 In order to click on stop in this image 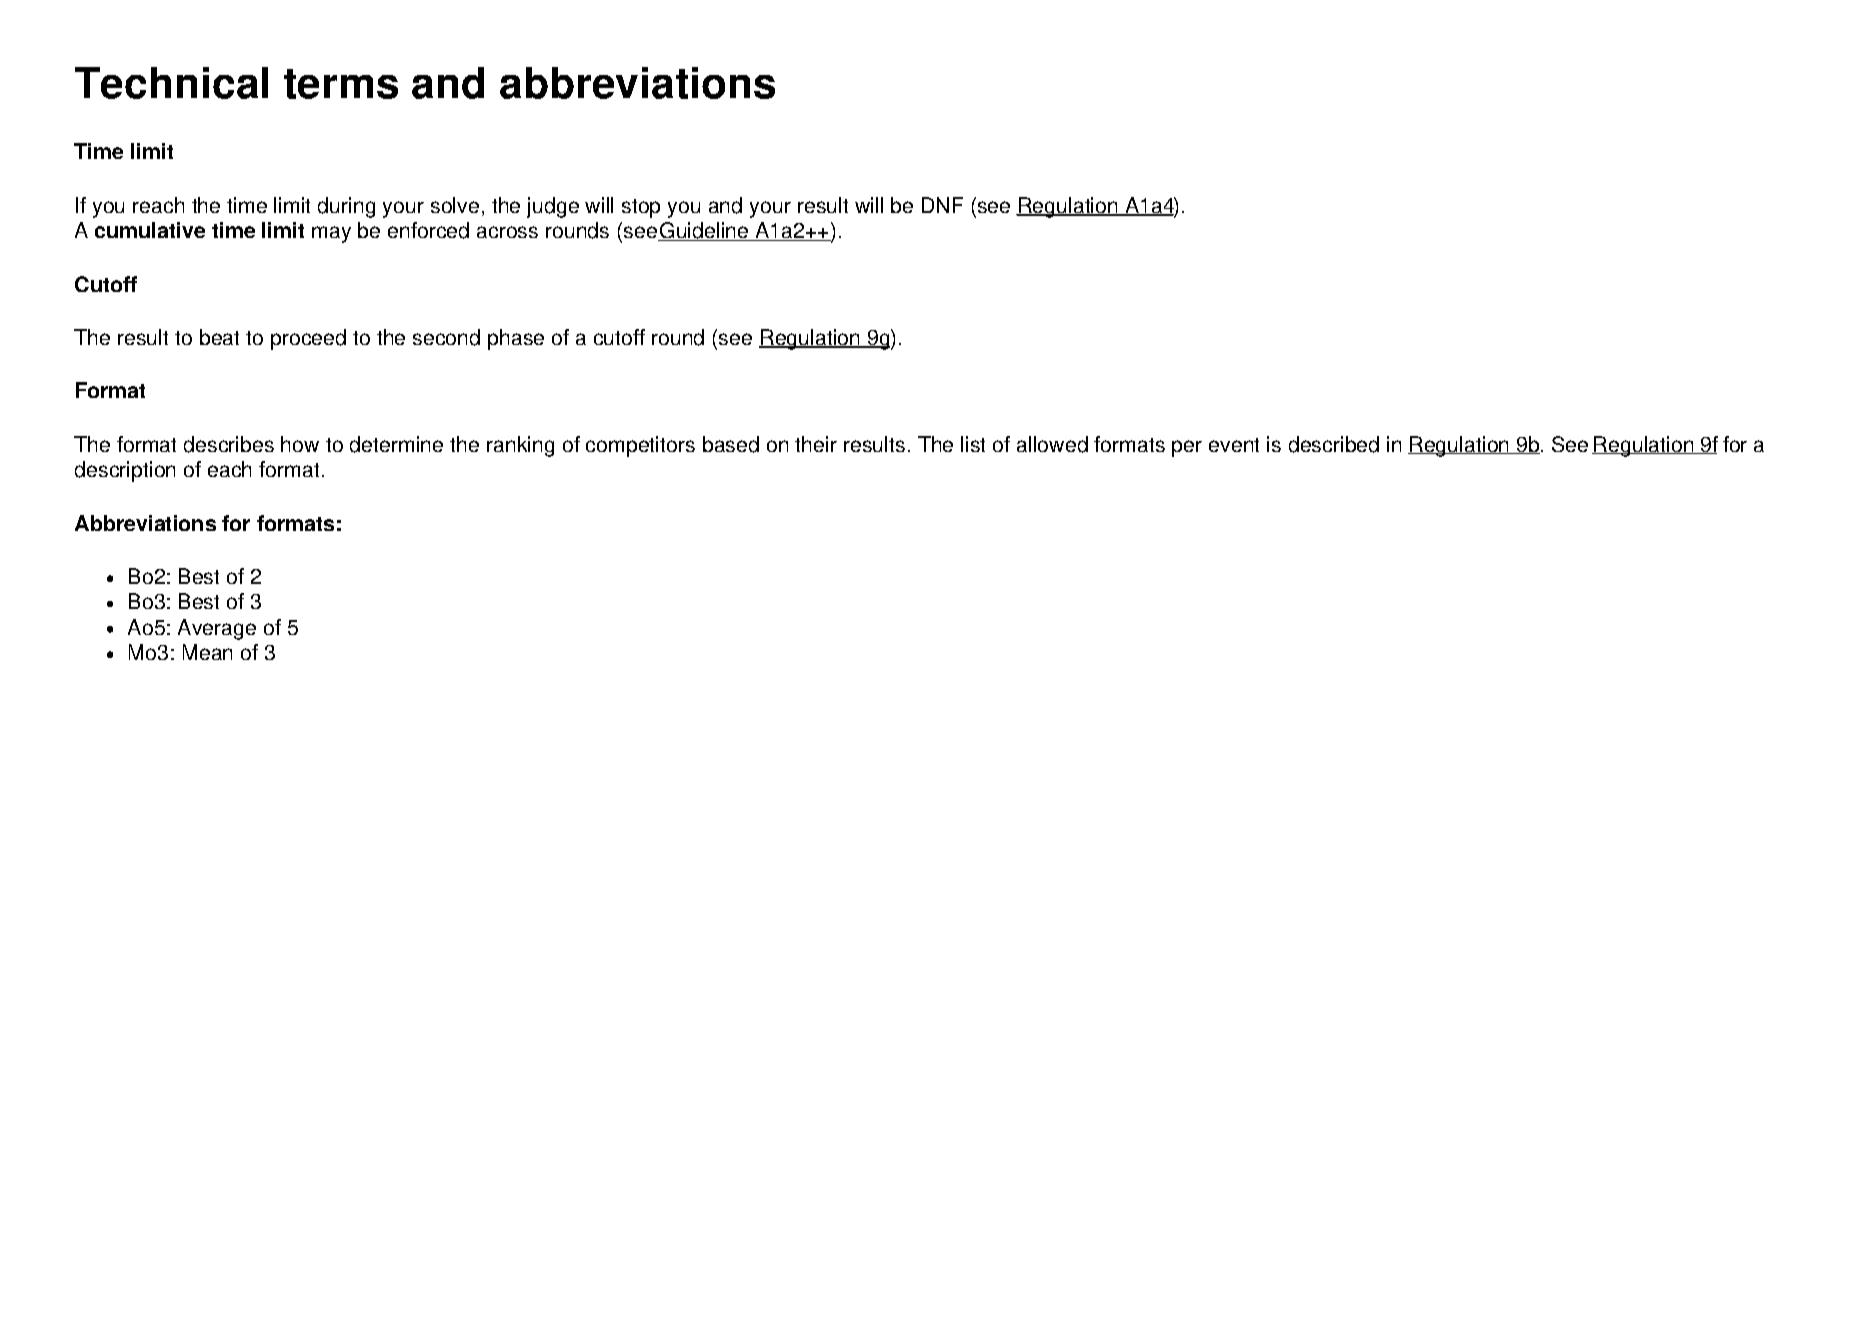, I will do `click(641, 208)`.
